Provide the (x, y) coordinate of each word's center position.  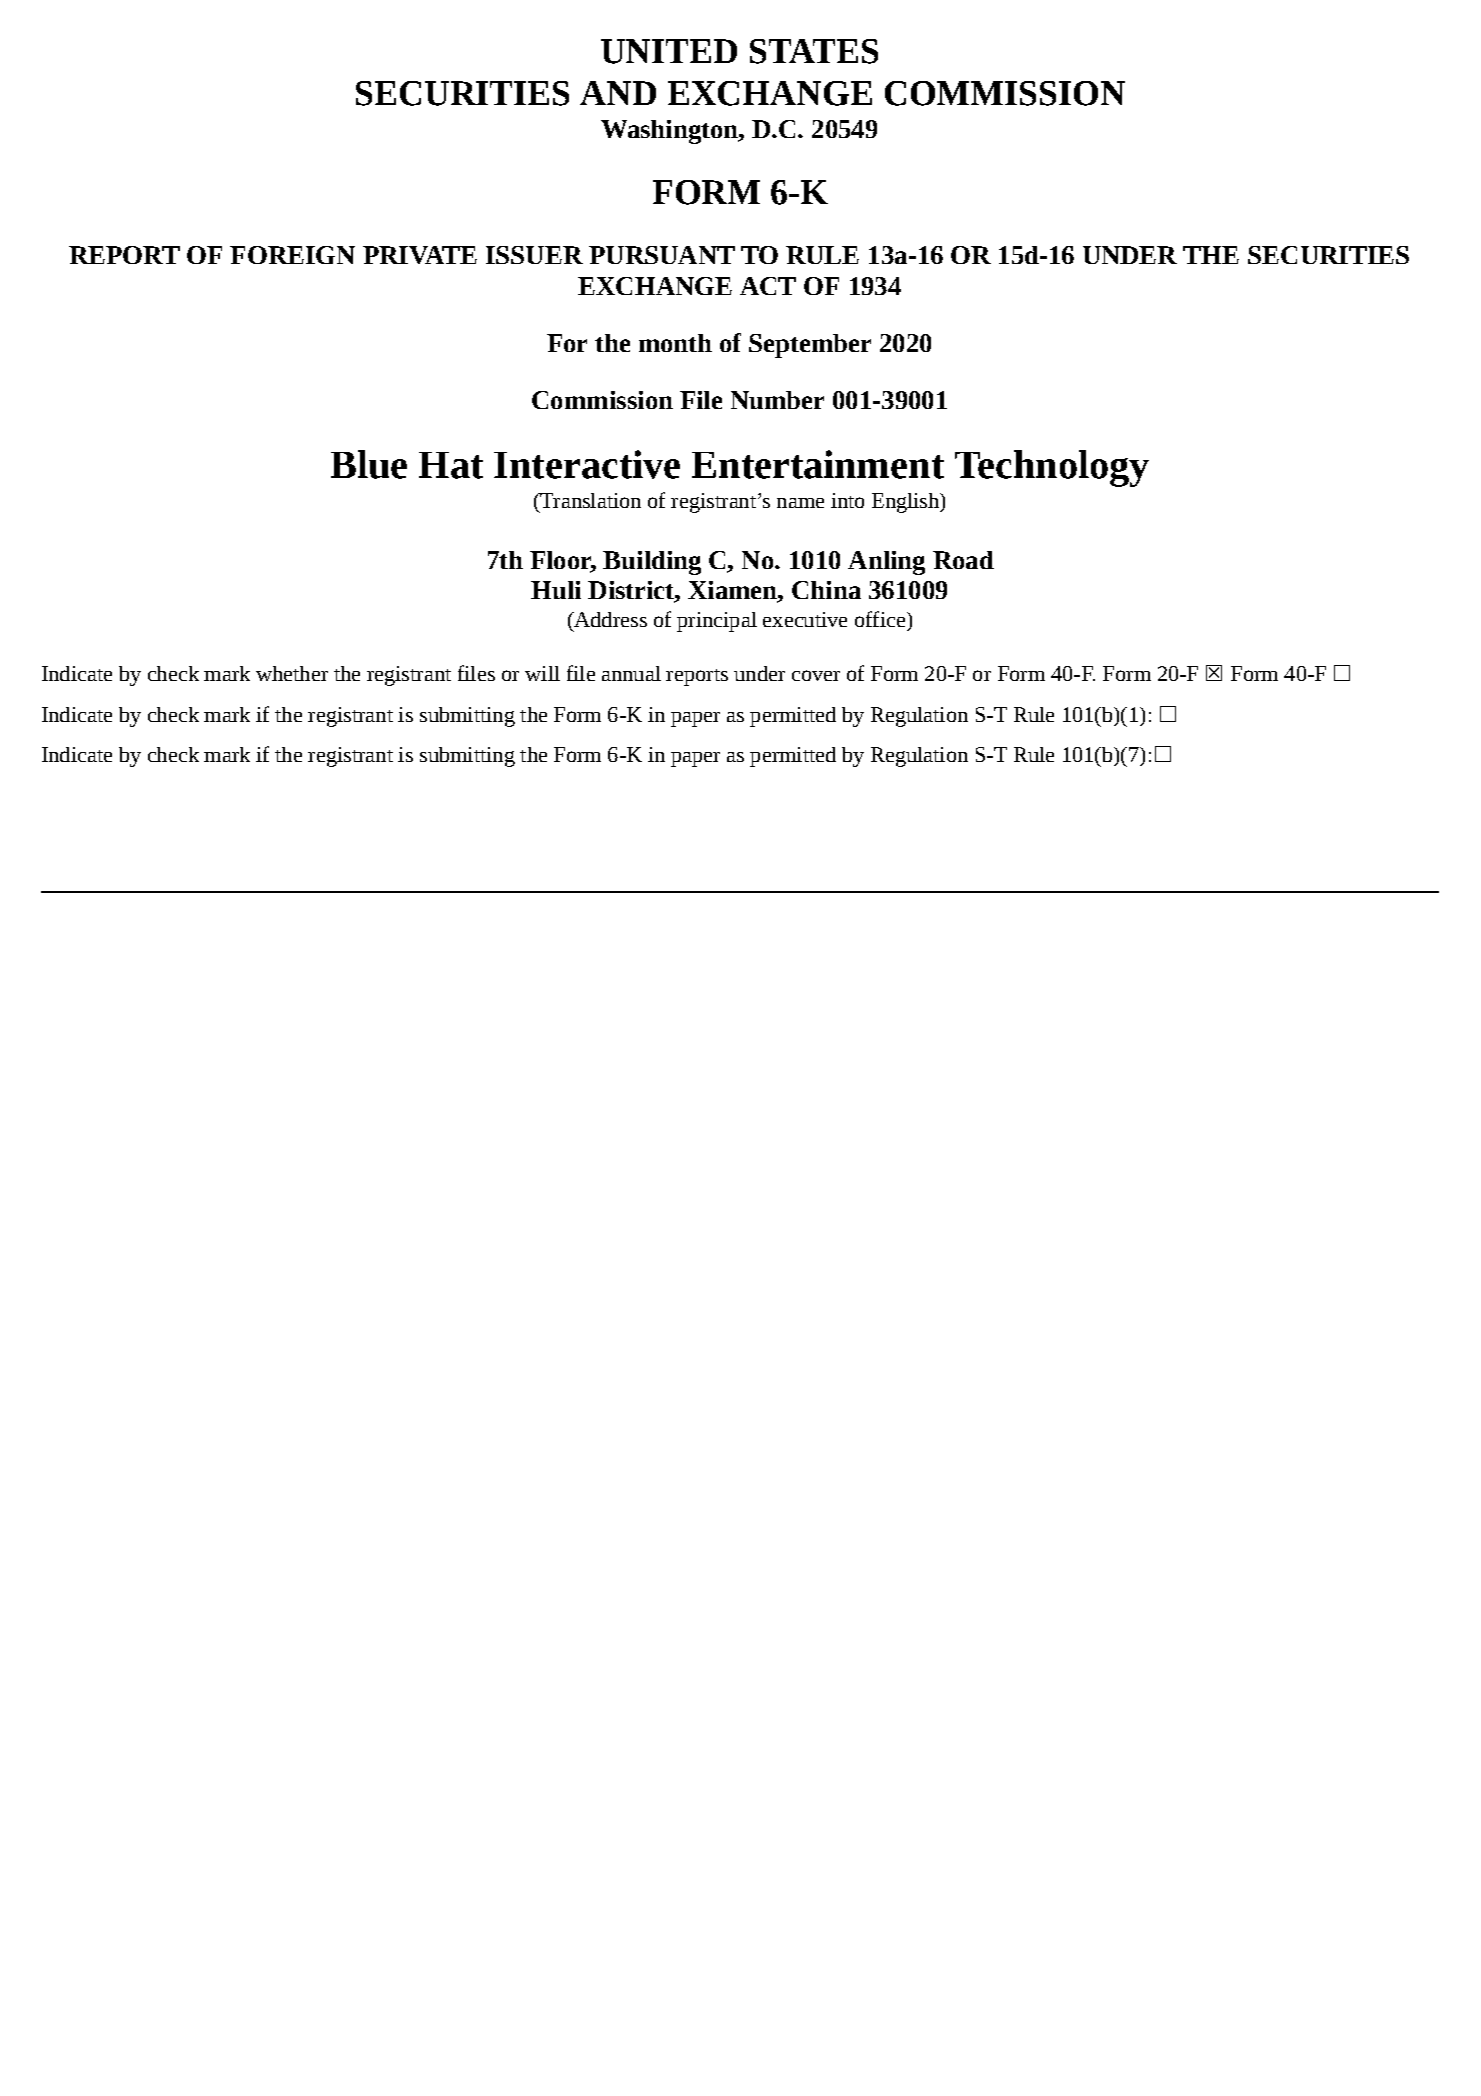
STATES (814, 51)
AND (618, 93)
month (675, 343)
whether (292, 673)
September (810, 346)
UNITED (669, 51)
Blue (369, 464)
